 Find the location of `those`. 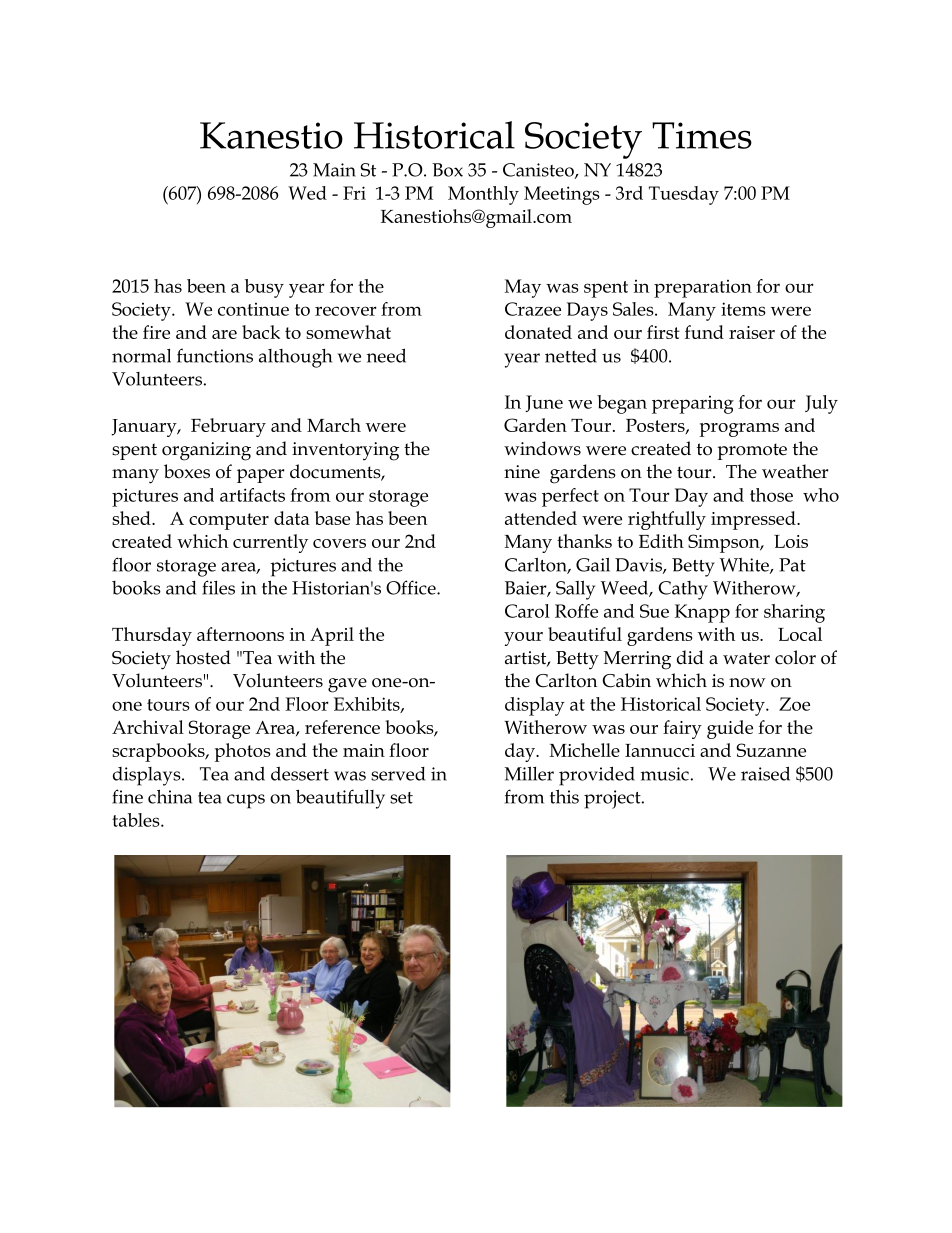

those is located at coordinates (771, 495).
